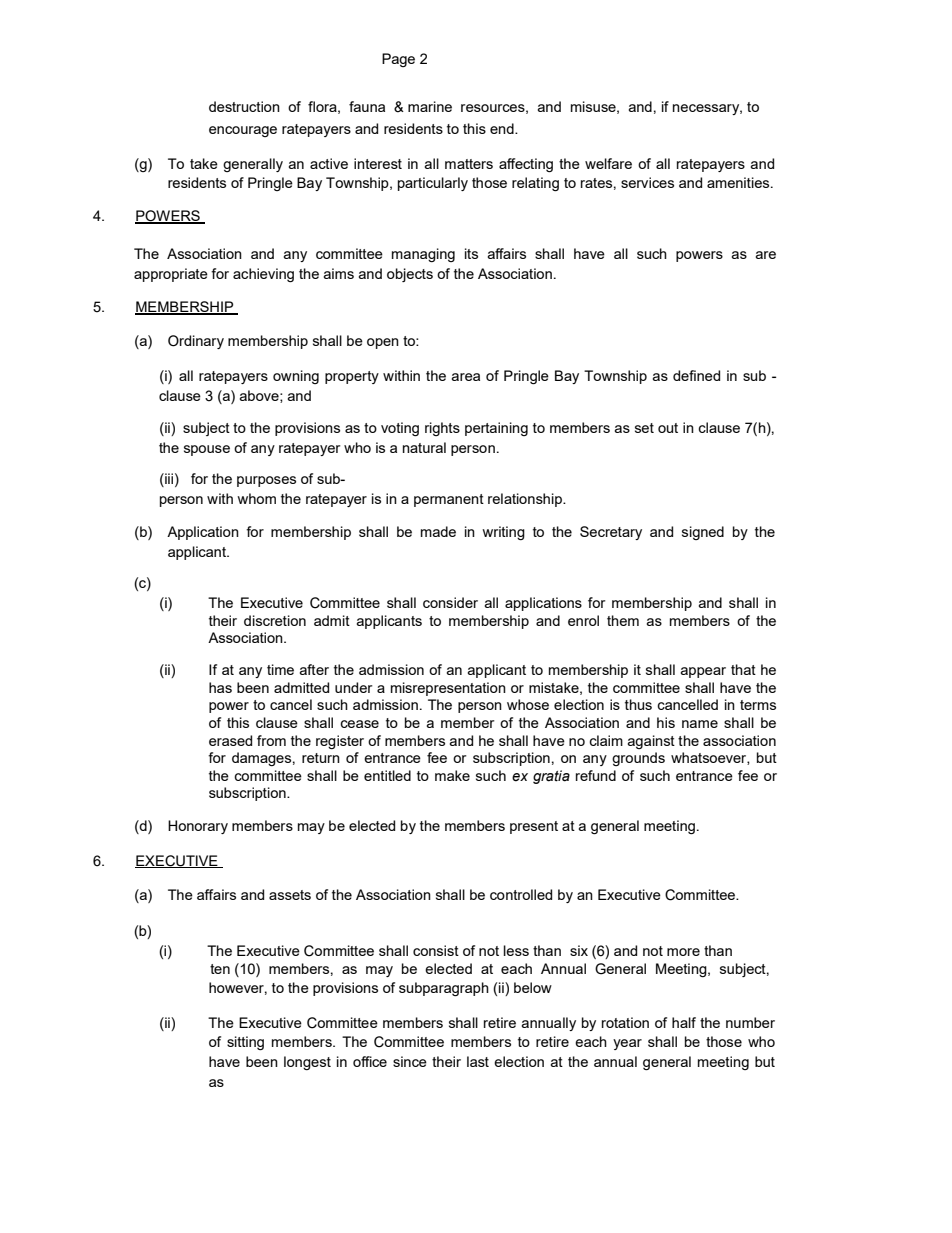  Describe the element at coordinates (703, 533) in the image. I see `signed` at that location.
